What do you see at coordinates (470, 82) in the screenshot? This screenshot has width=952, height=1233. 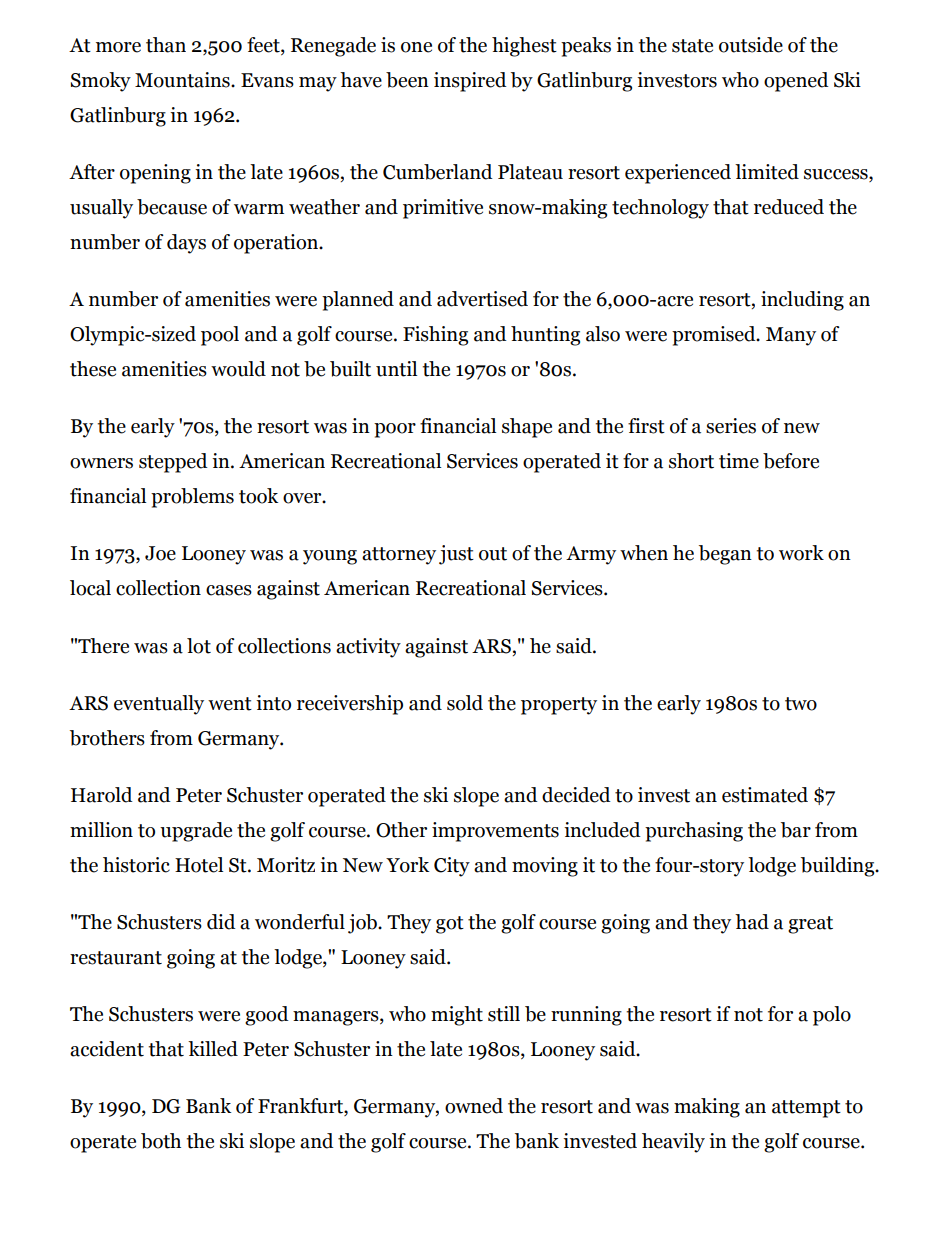 I see `inspired` at bounding box center [470, 82].
